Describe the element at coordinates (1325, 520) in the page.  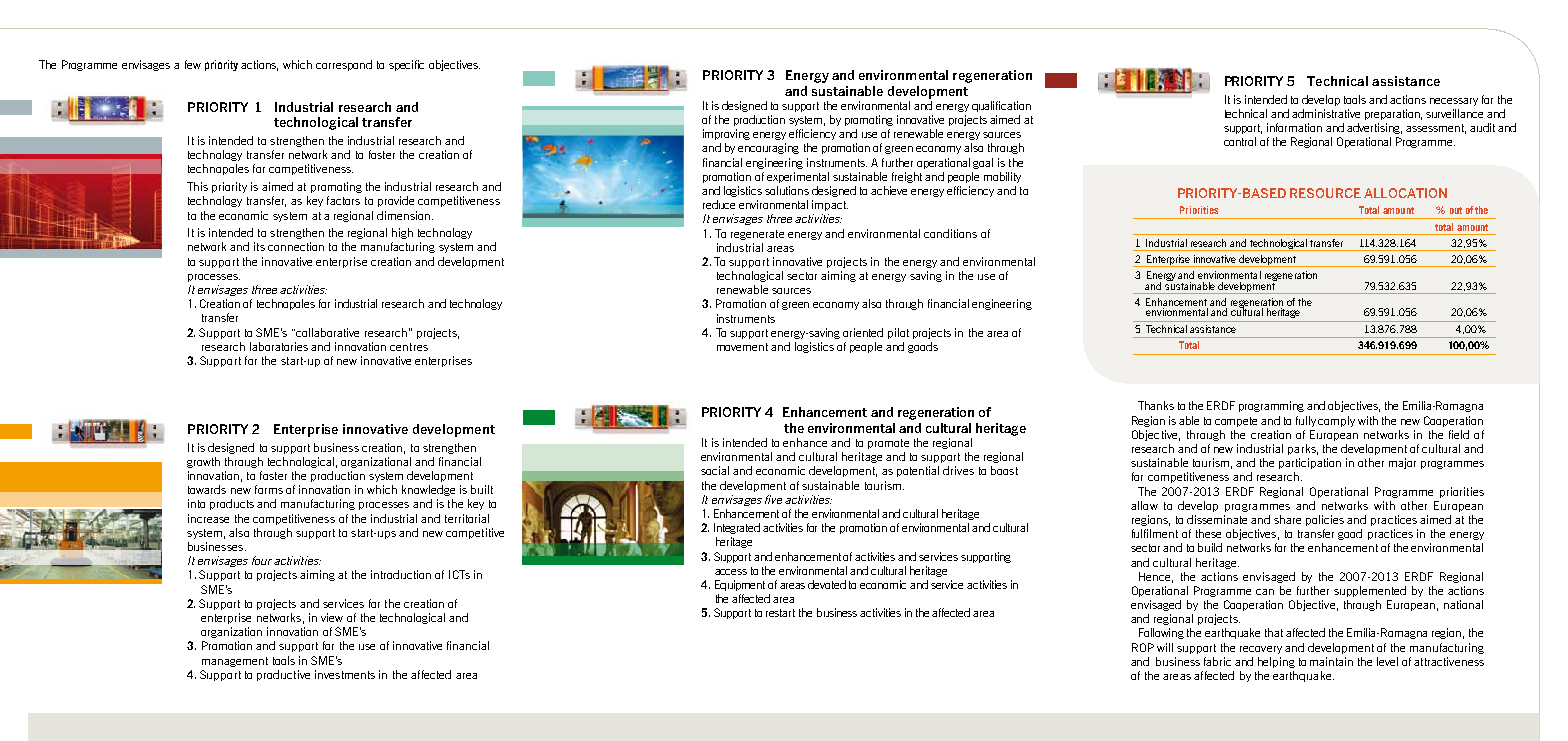
I see `policies` at that location.
